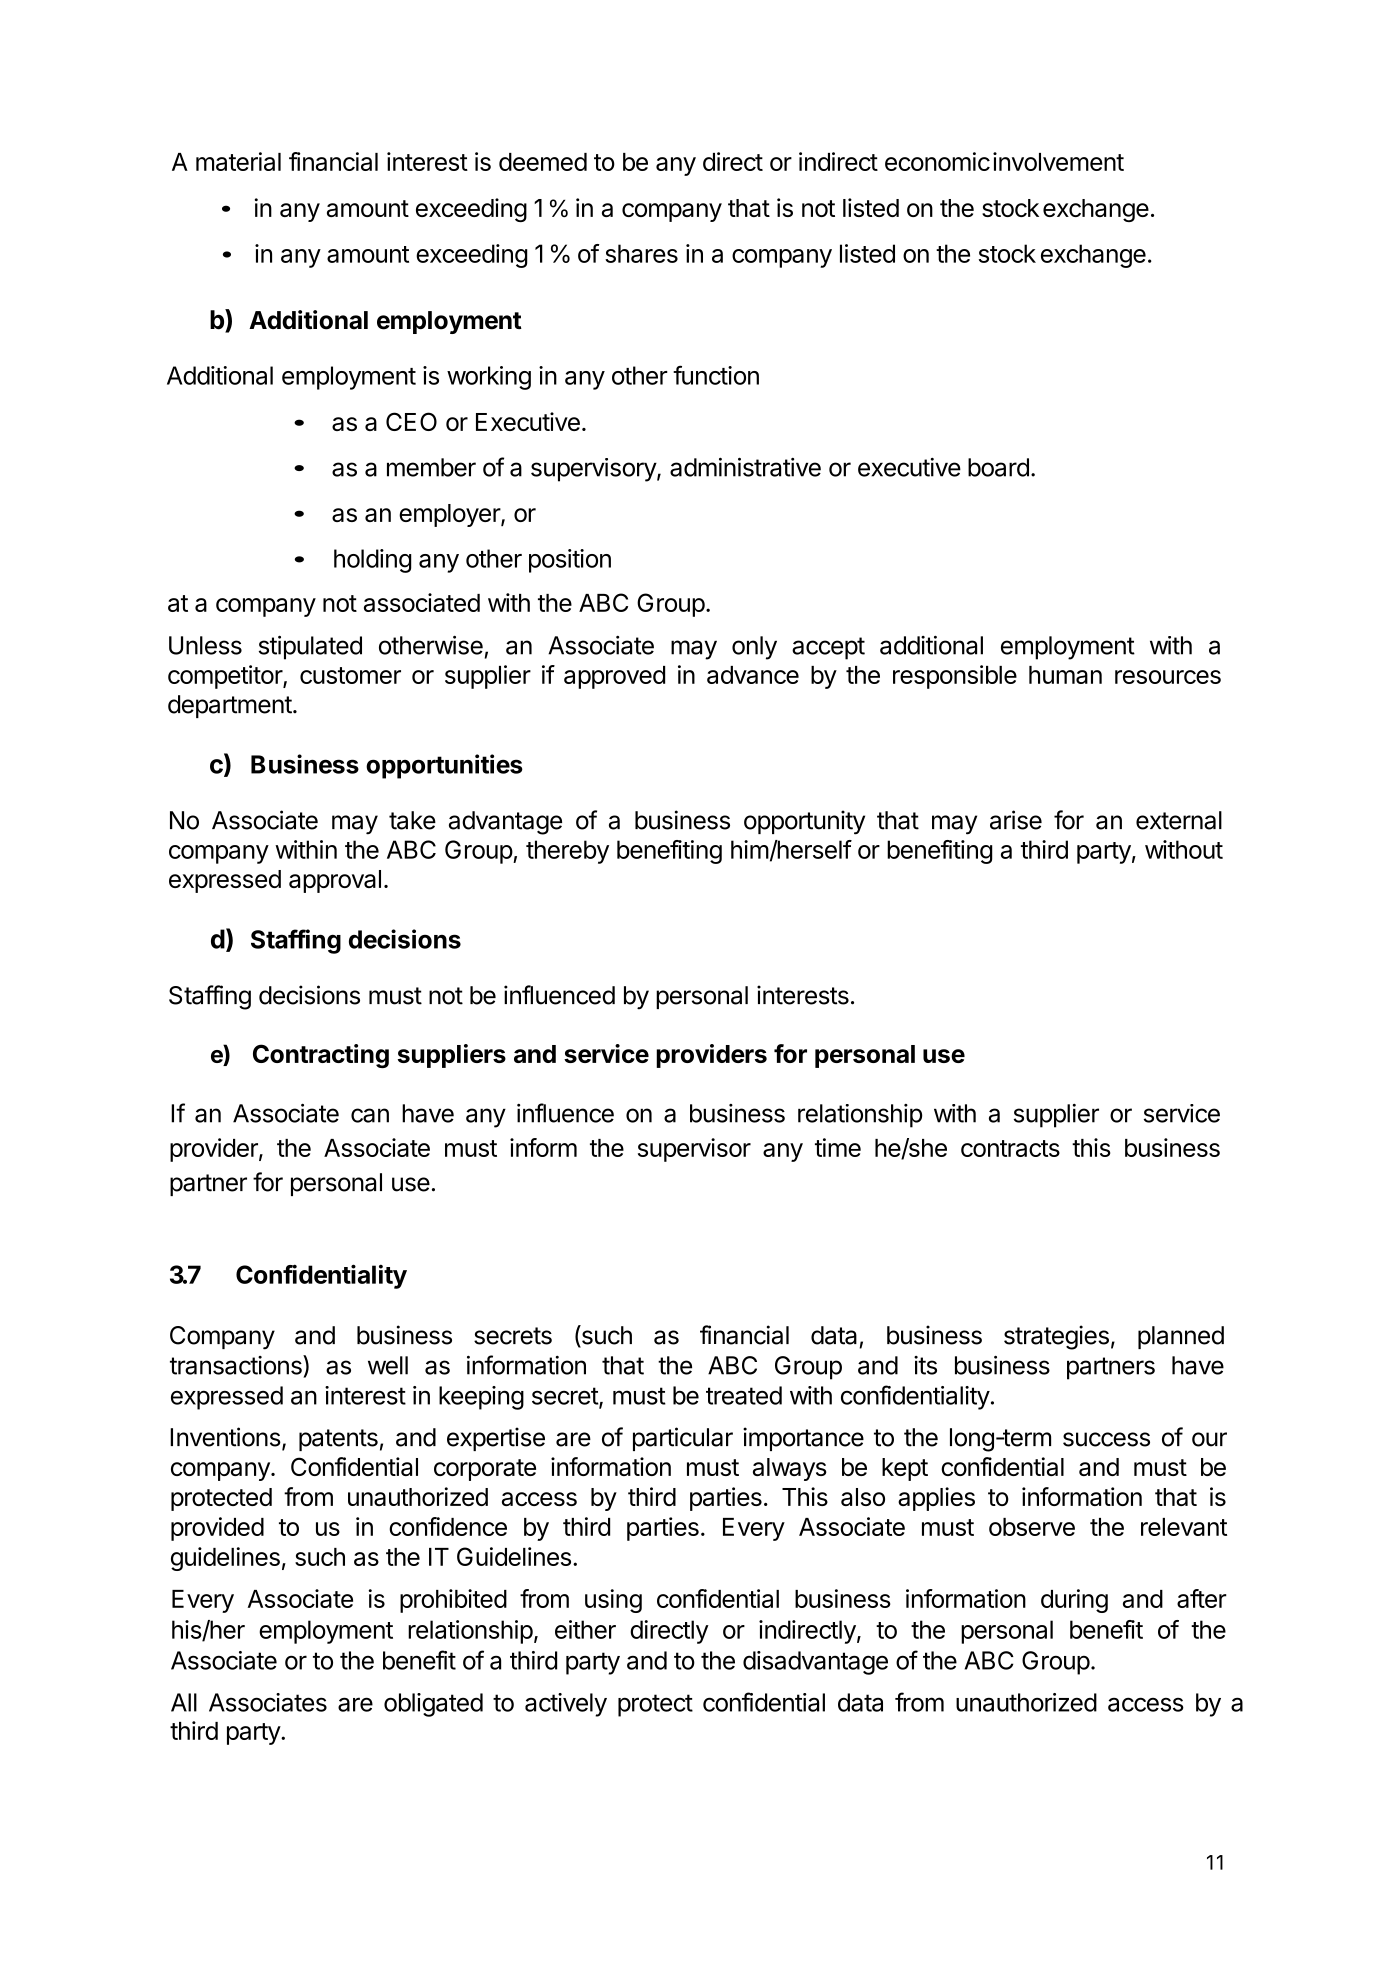 The image size is (1397, 1976). I want to click on All, so click(184, 1702).
